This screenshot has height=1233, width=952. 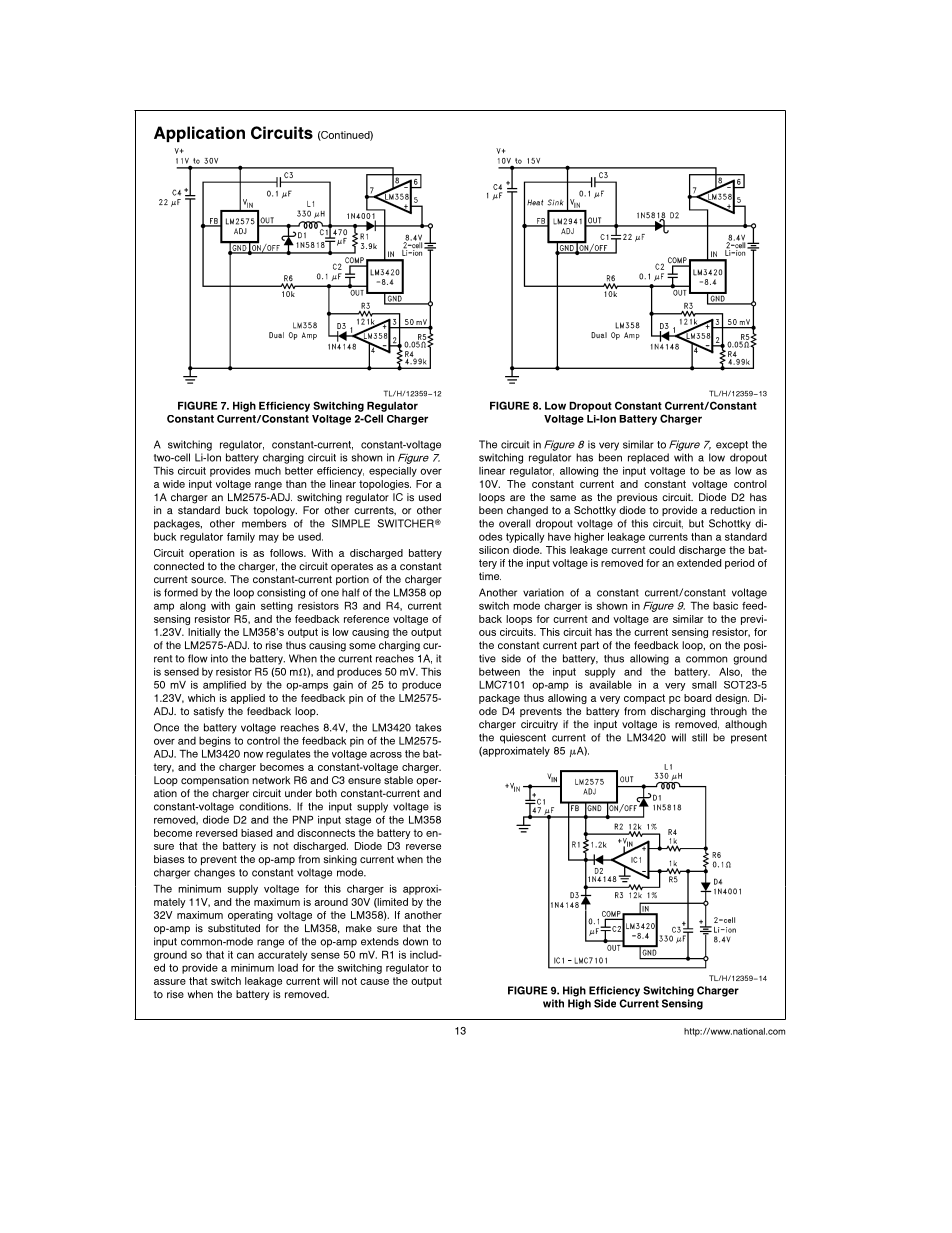 I want to click on down, so click(x=415, y=941).
